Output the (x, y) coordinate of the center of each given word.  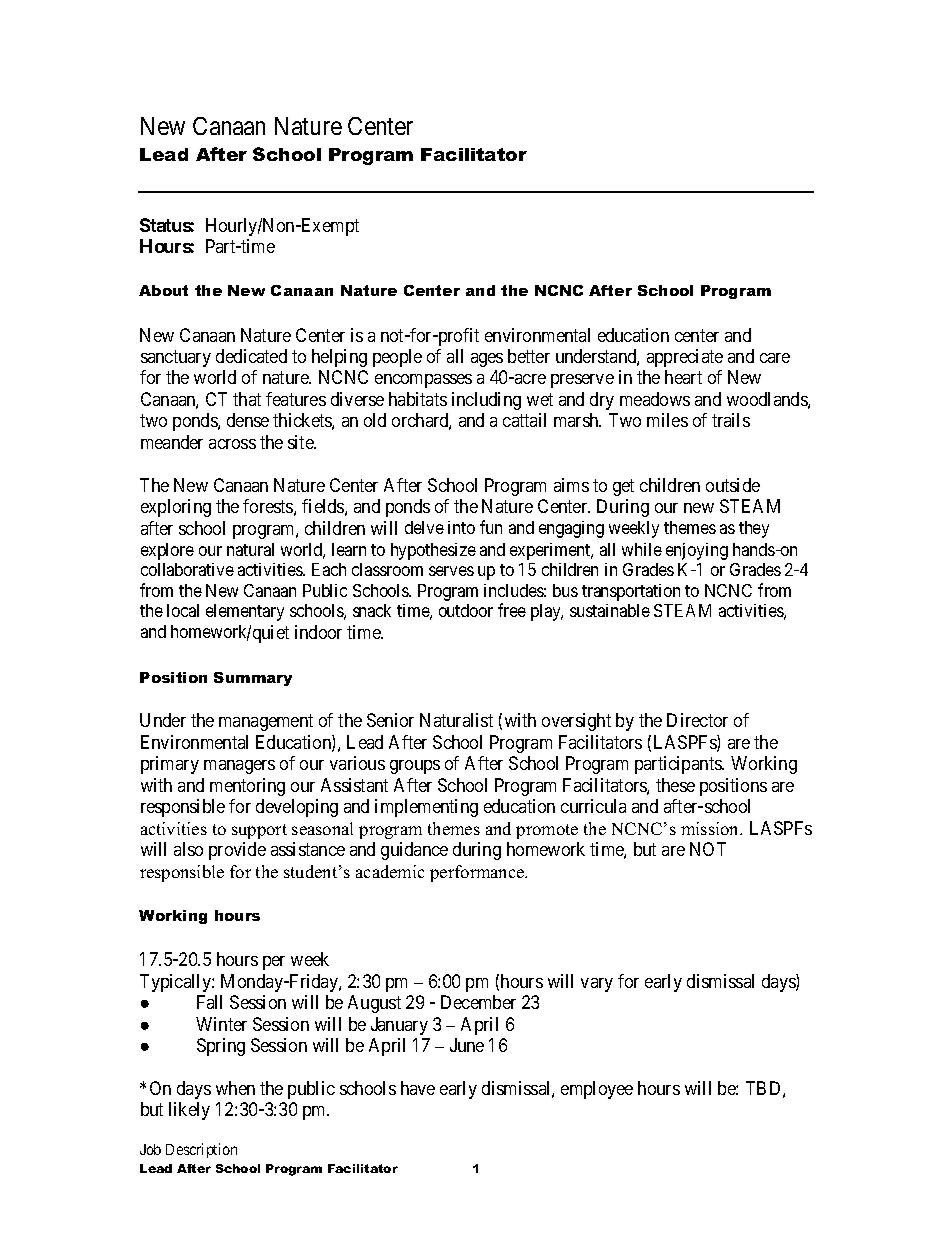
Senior (390, 720)
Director (697, 720)
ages (487, 360)
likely (189, 1111)
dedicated (251, 356)
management (266, 722)
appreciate (685, 358)
